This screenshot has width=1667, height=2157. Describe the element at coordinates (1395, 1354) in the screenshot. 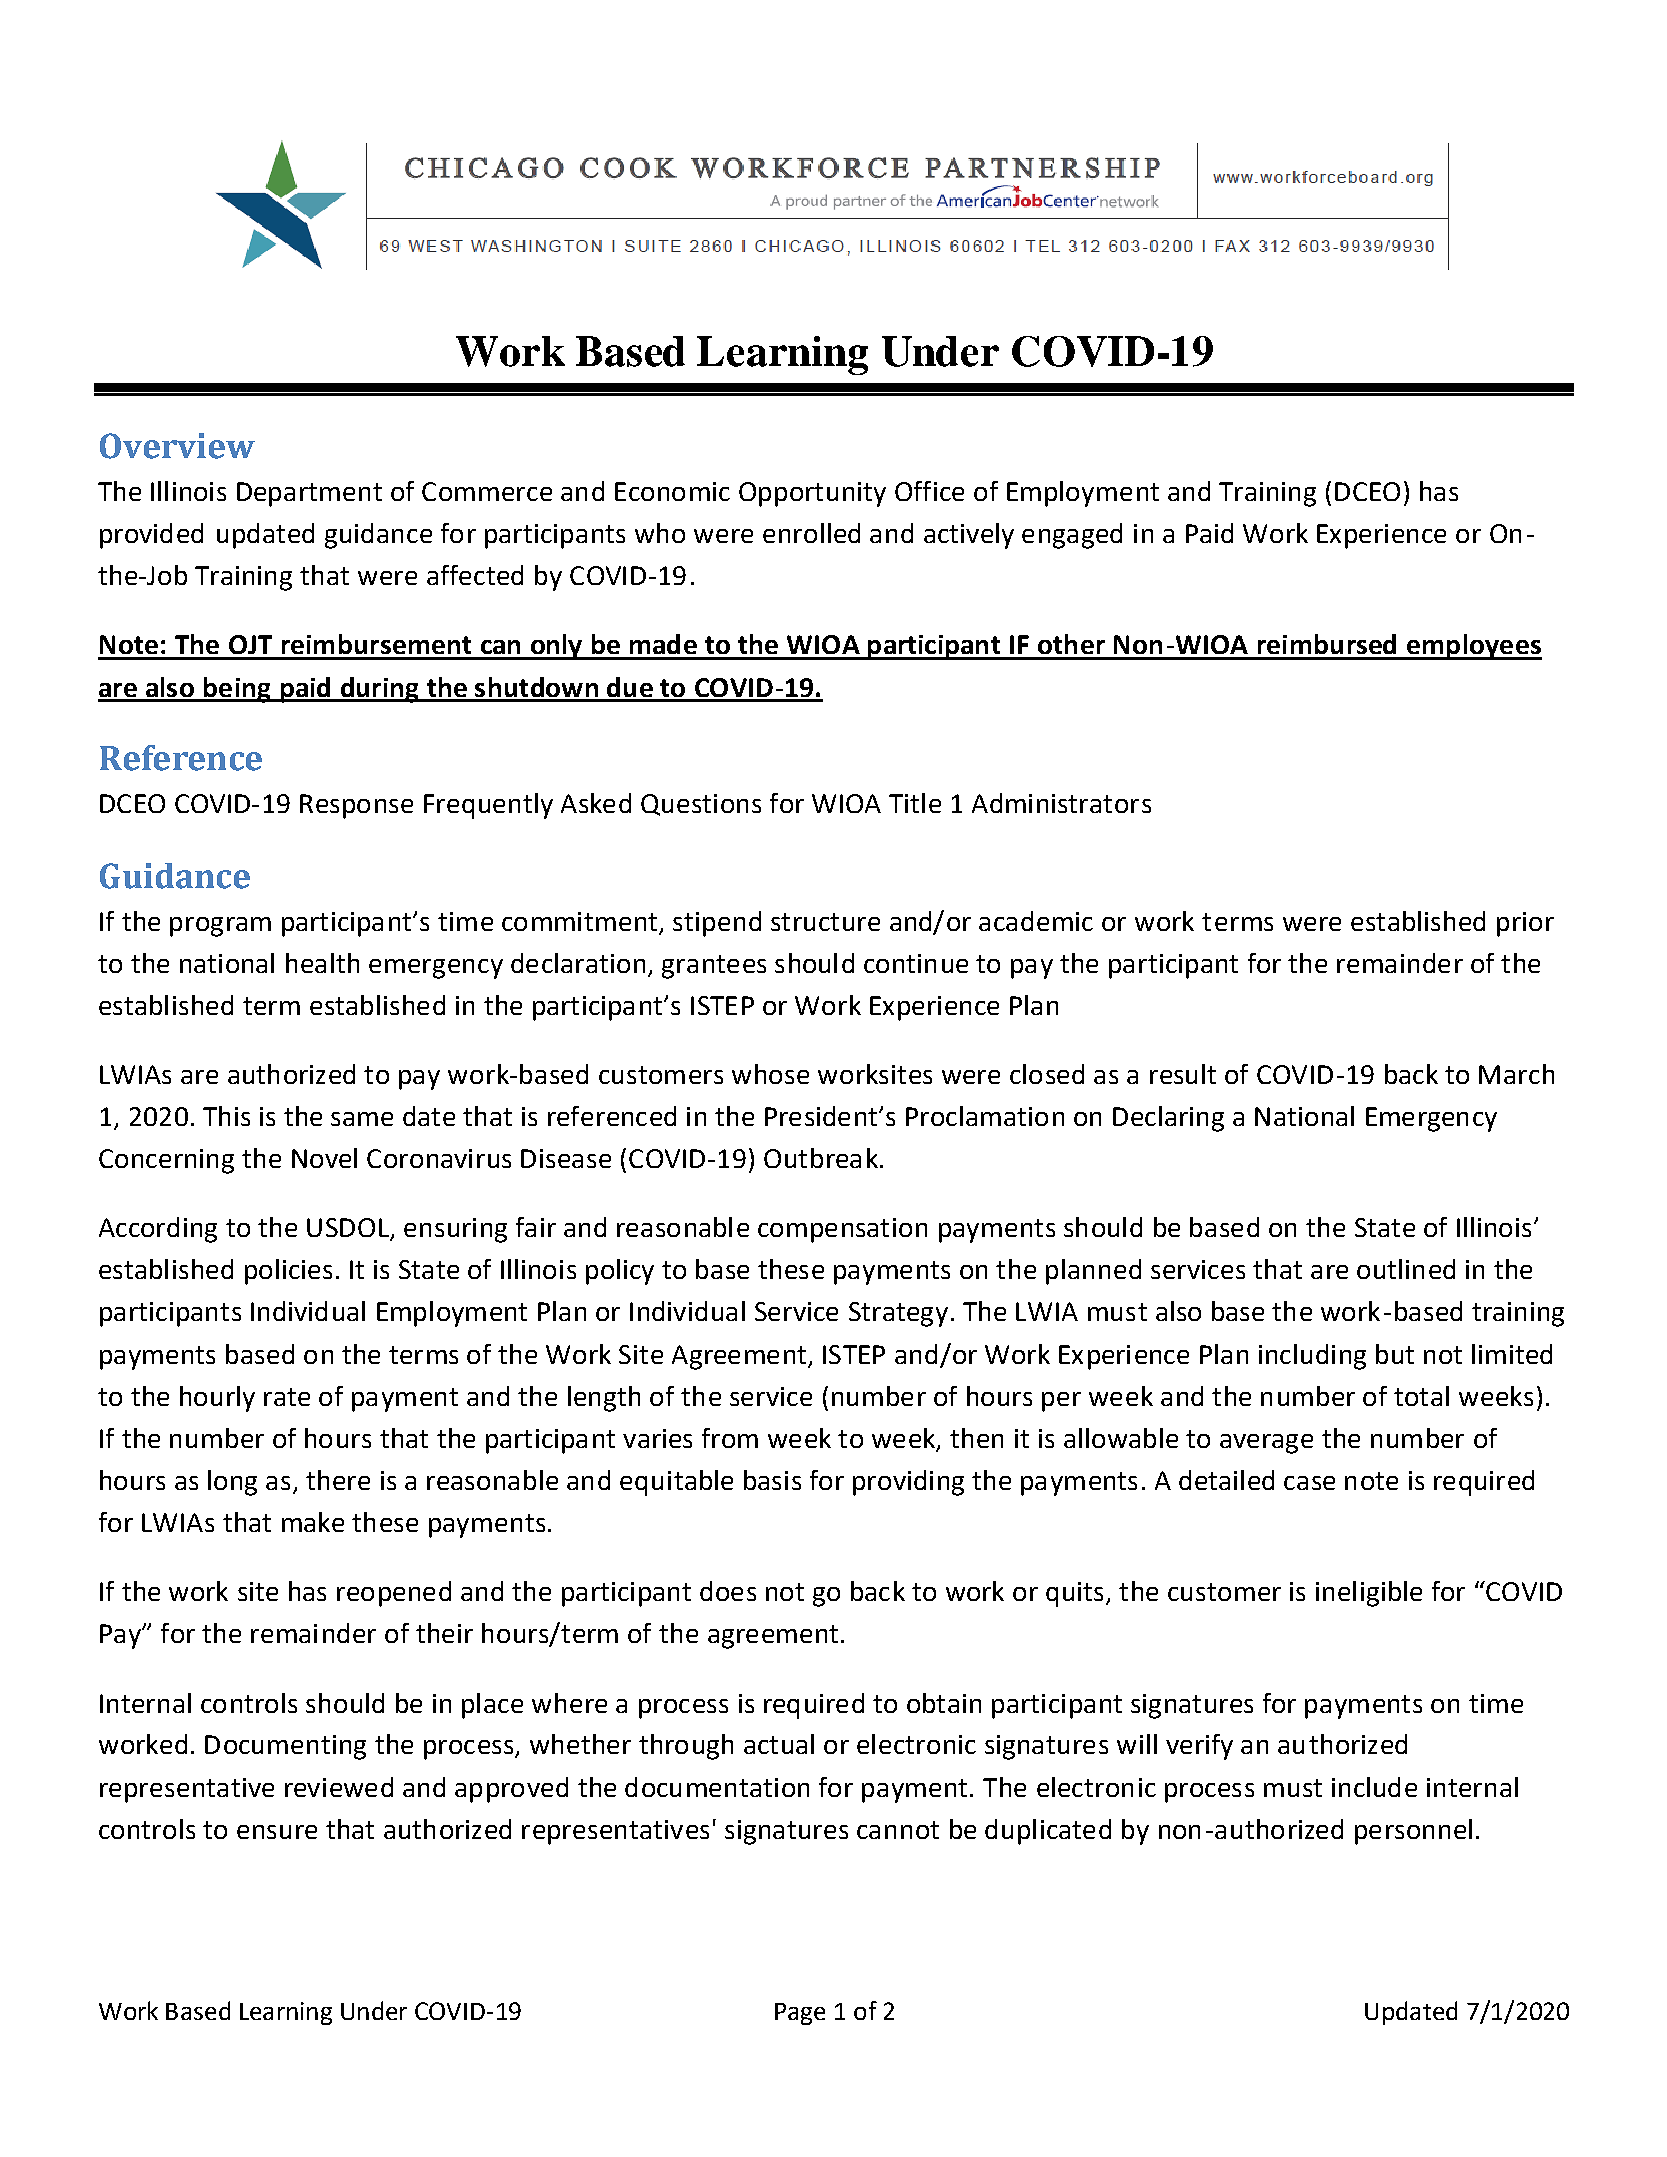

I see `but` at that location.
